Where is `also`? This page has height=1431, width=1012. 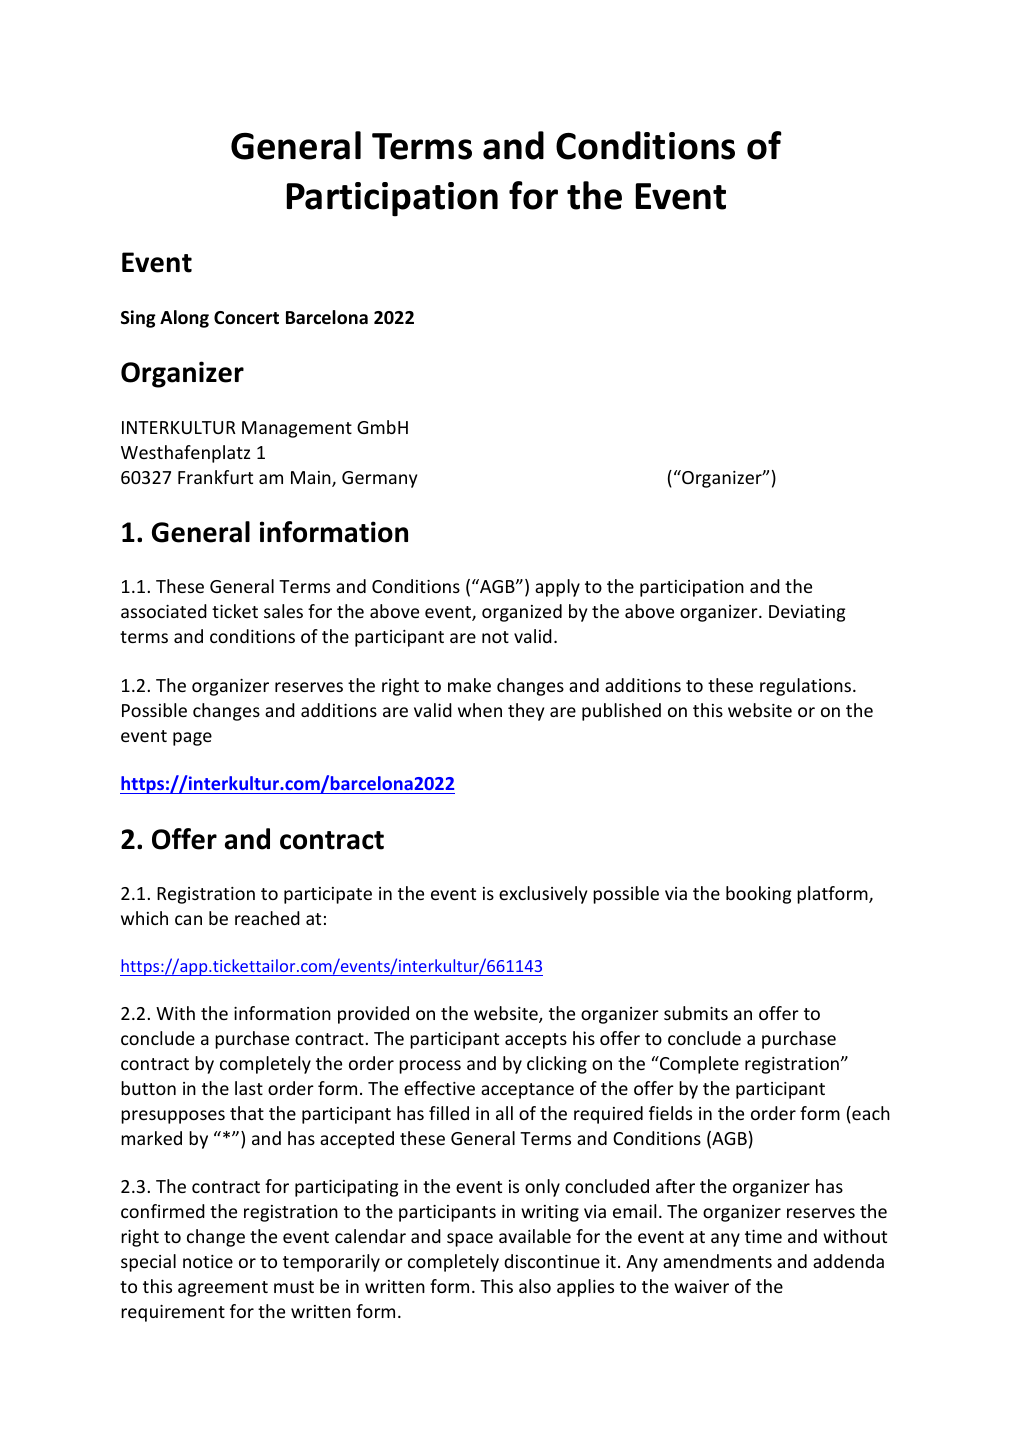
also is located at coordinates (535, 1286).
